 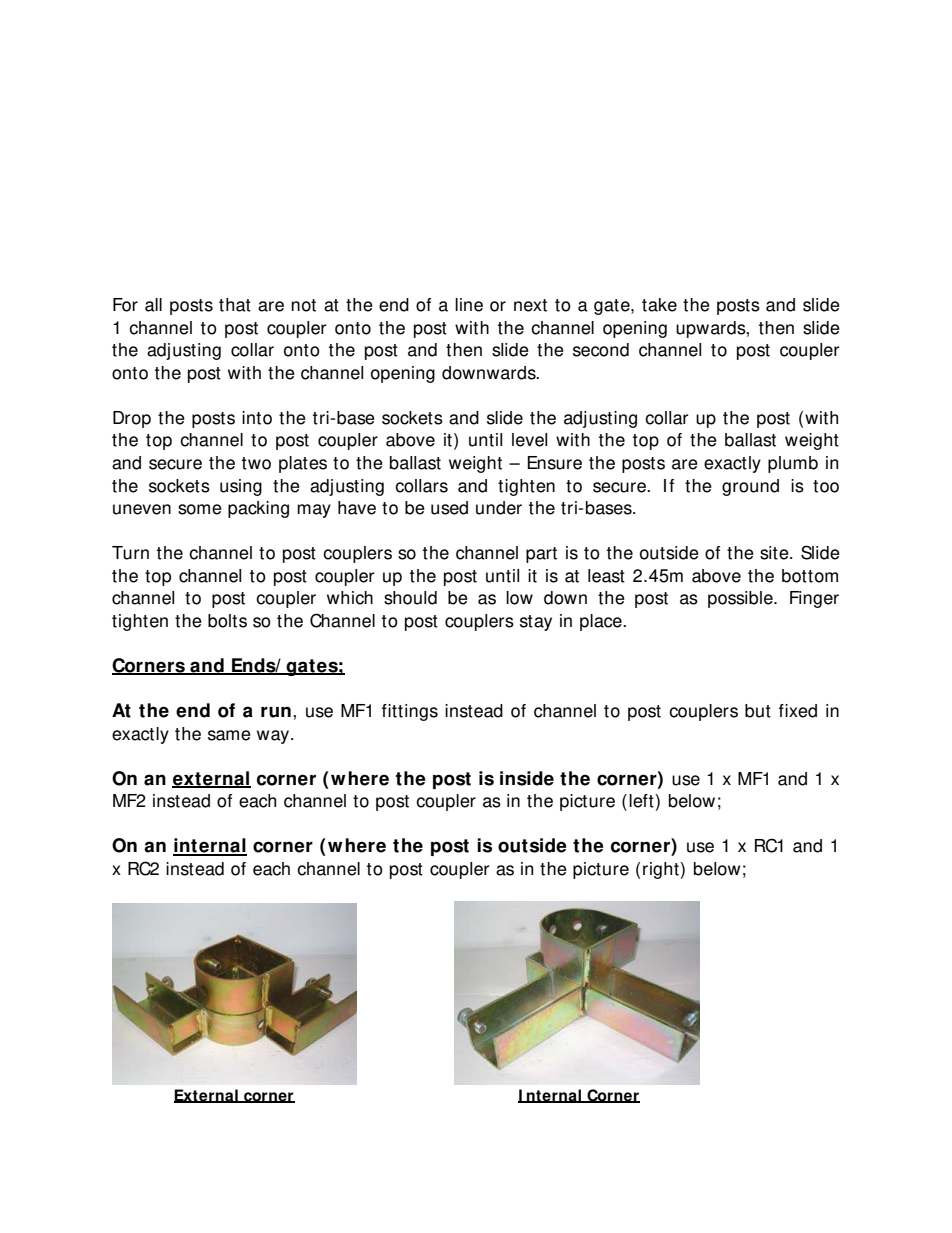 What do you see at coordinates (469, 305) in the screenshot?
I see `line` at bounding box center [469, 305].
